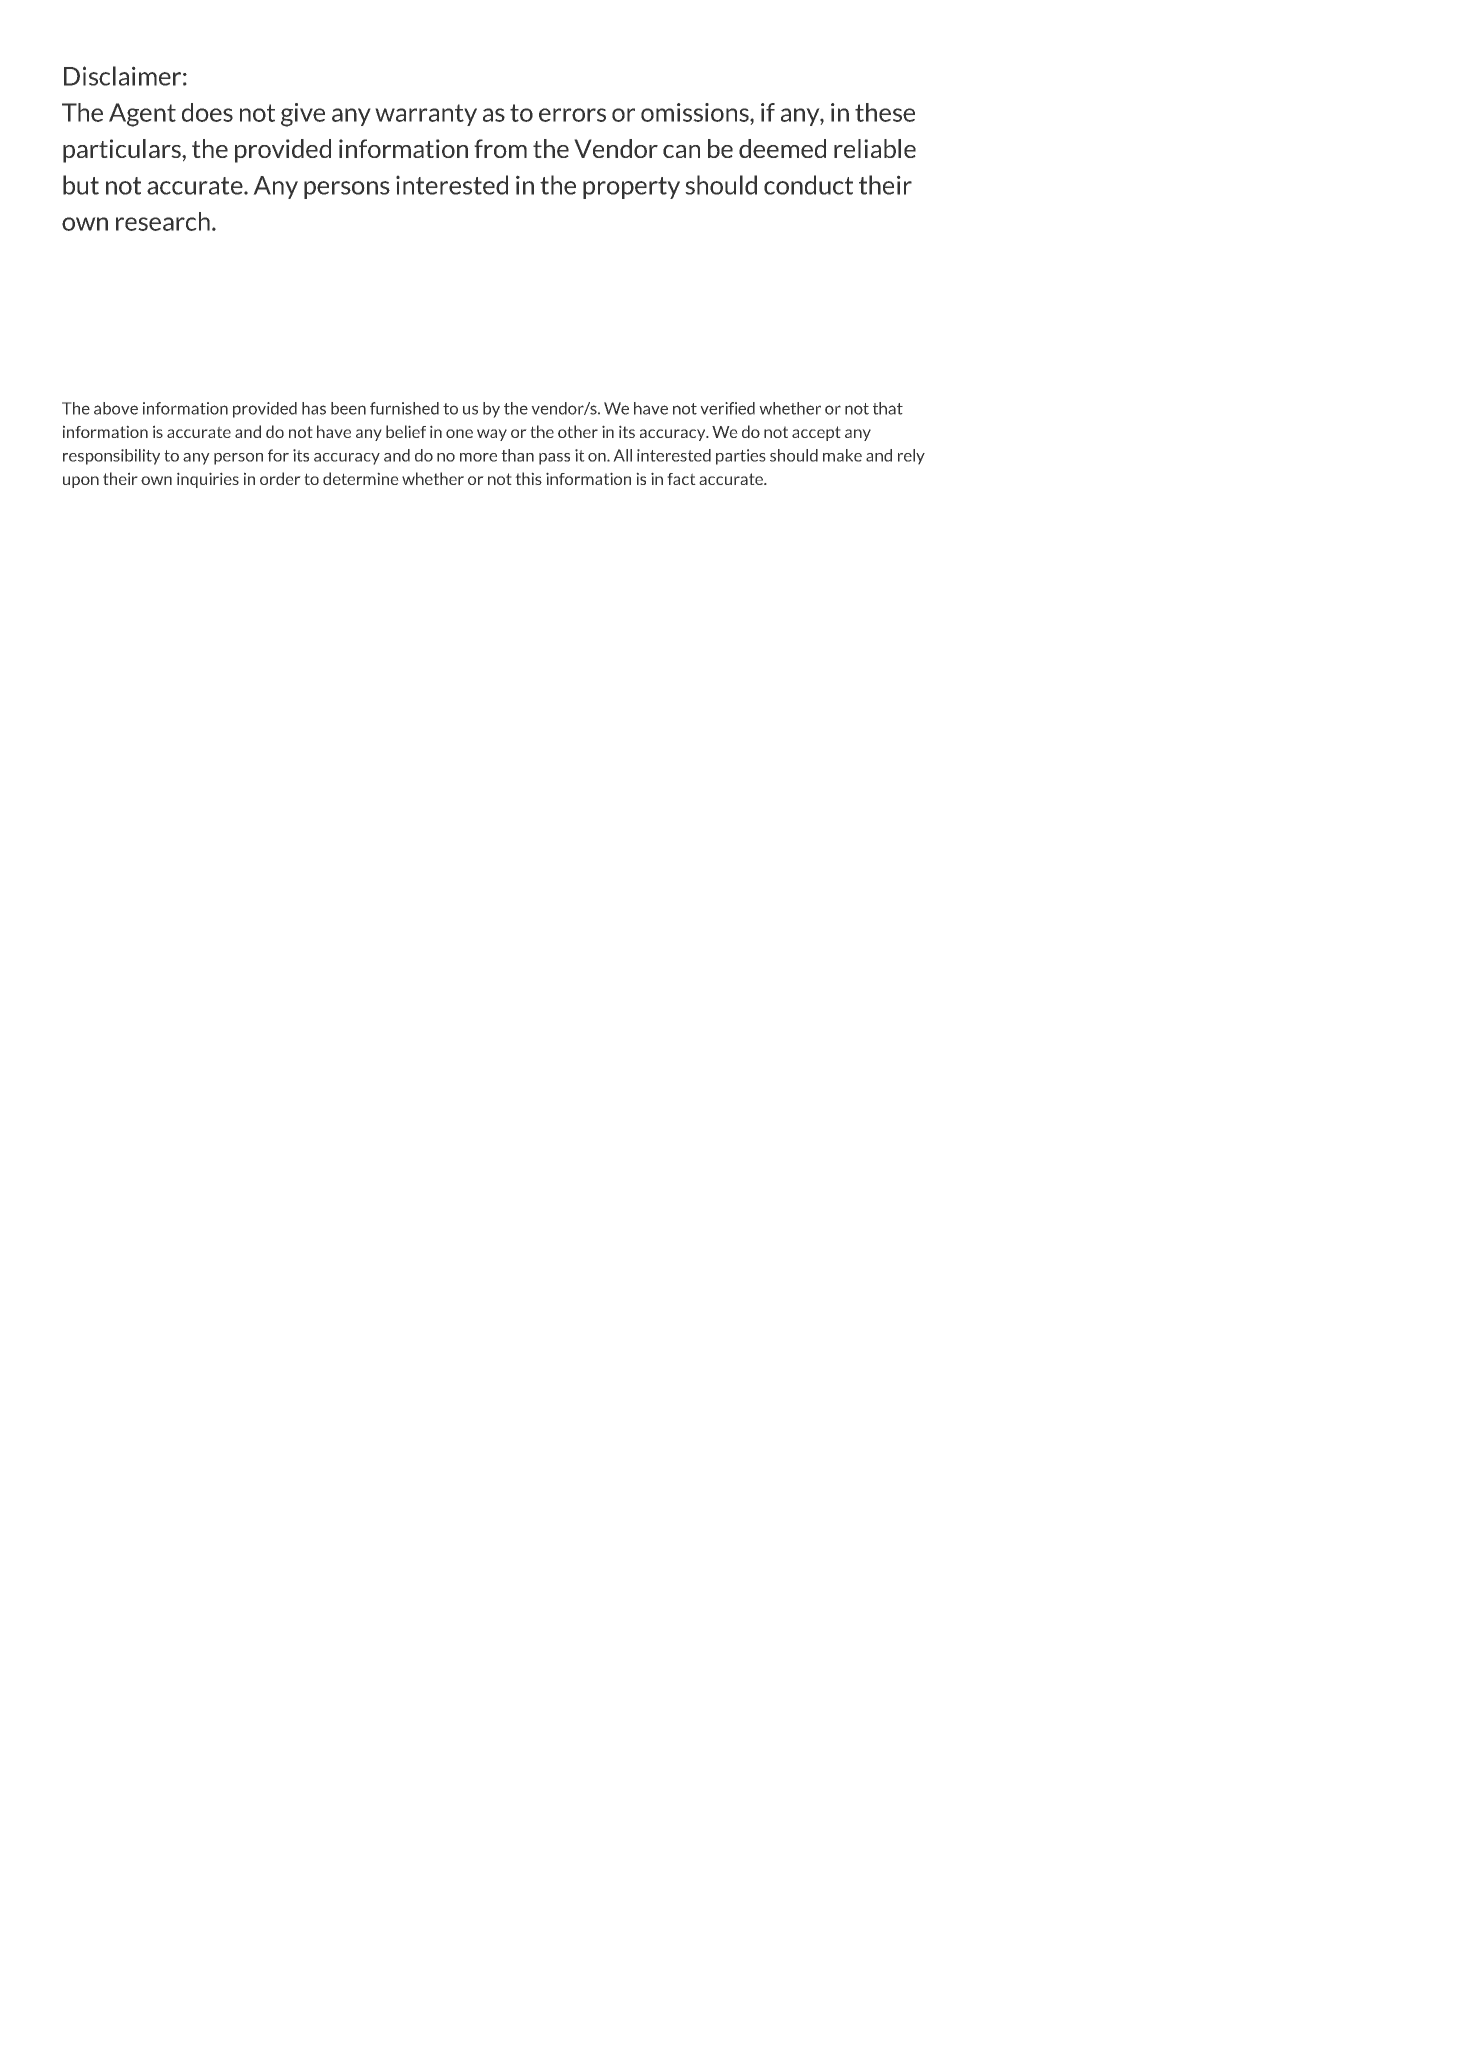 This screenshot has width=1461, height=2060. What do you see at coordinates (885, 112) in the screenshot?
I see `these` at bounding box center [885, 112].
